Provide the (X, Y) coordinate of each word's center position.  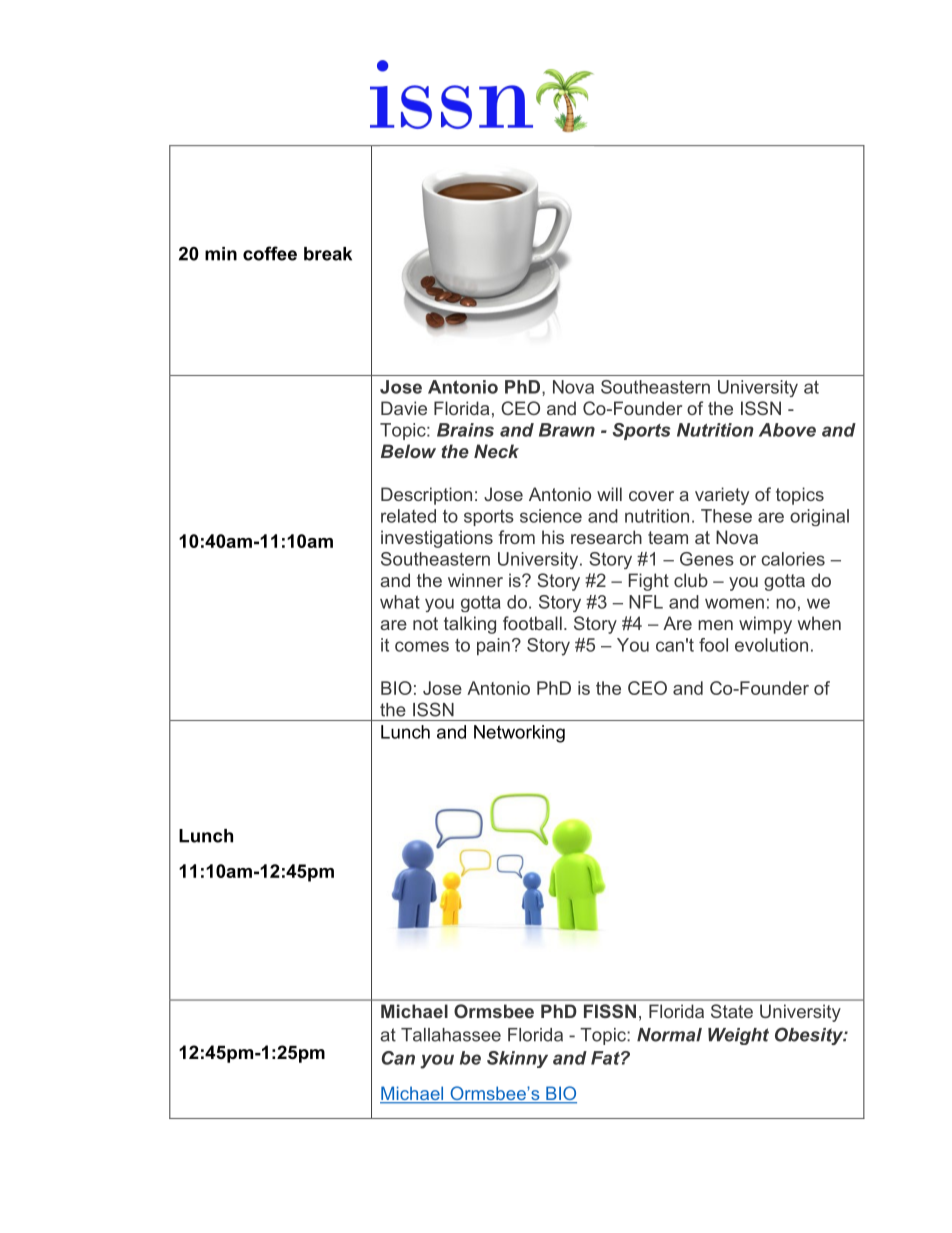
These (726, 516)
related (408, 516)
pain (493, 646)
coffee (270, 253)
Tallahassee (451, 1035)
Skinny (517, 1059)
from (517, 537)
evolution (771, 645)
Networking (519, 734)
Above (787, 430)
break (328, 254)
